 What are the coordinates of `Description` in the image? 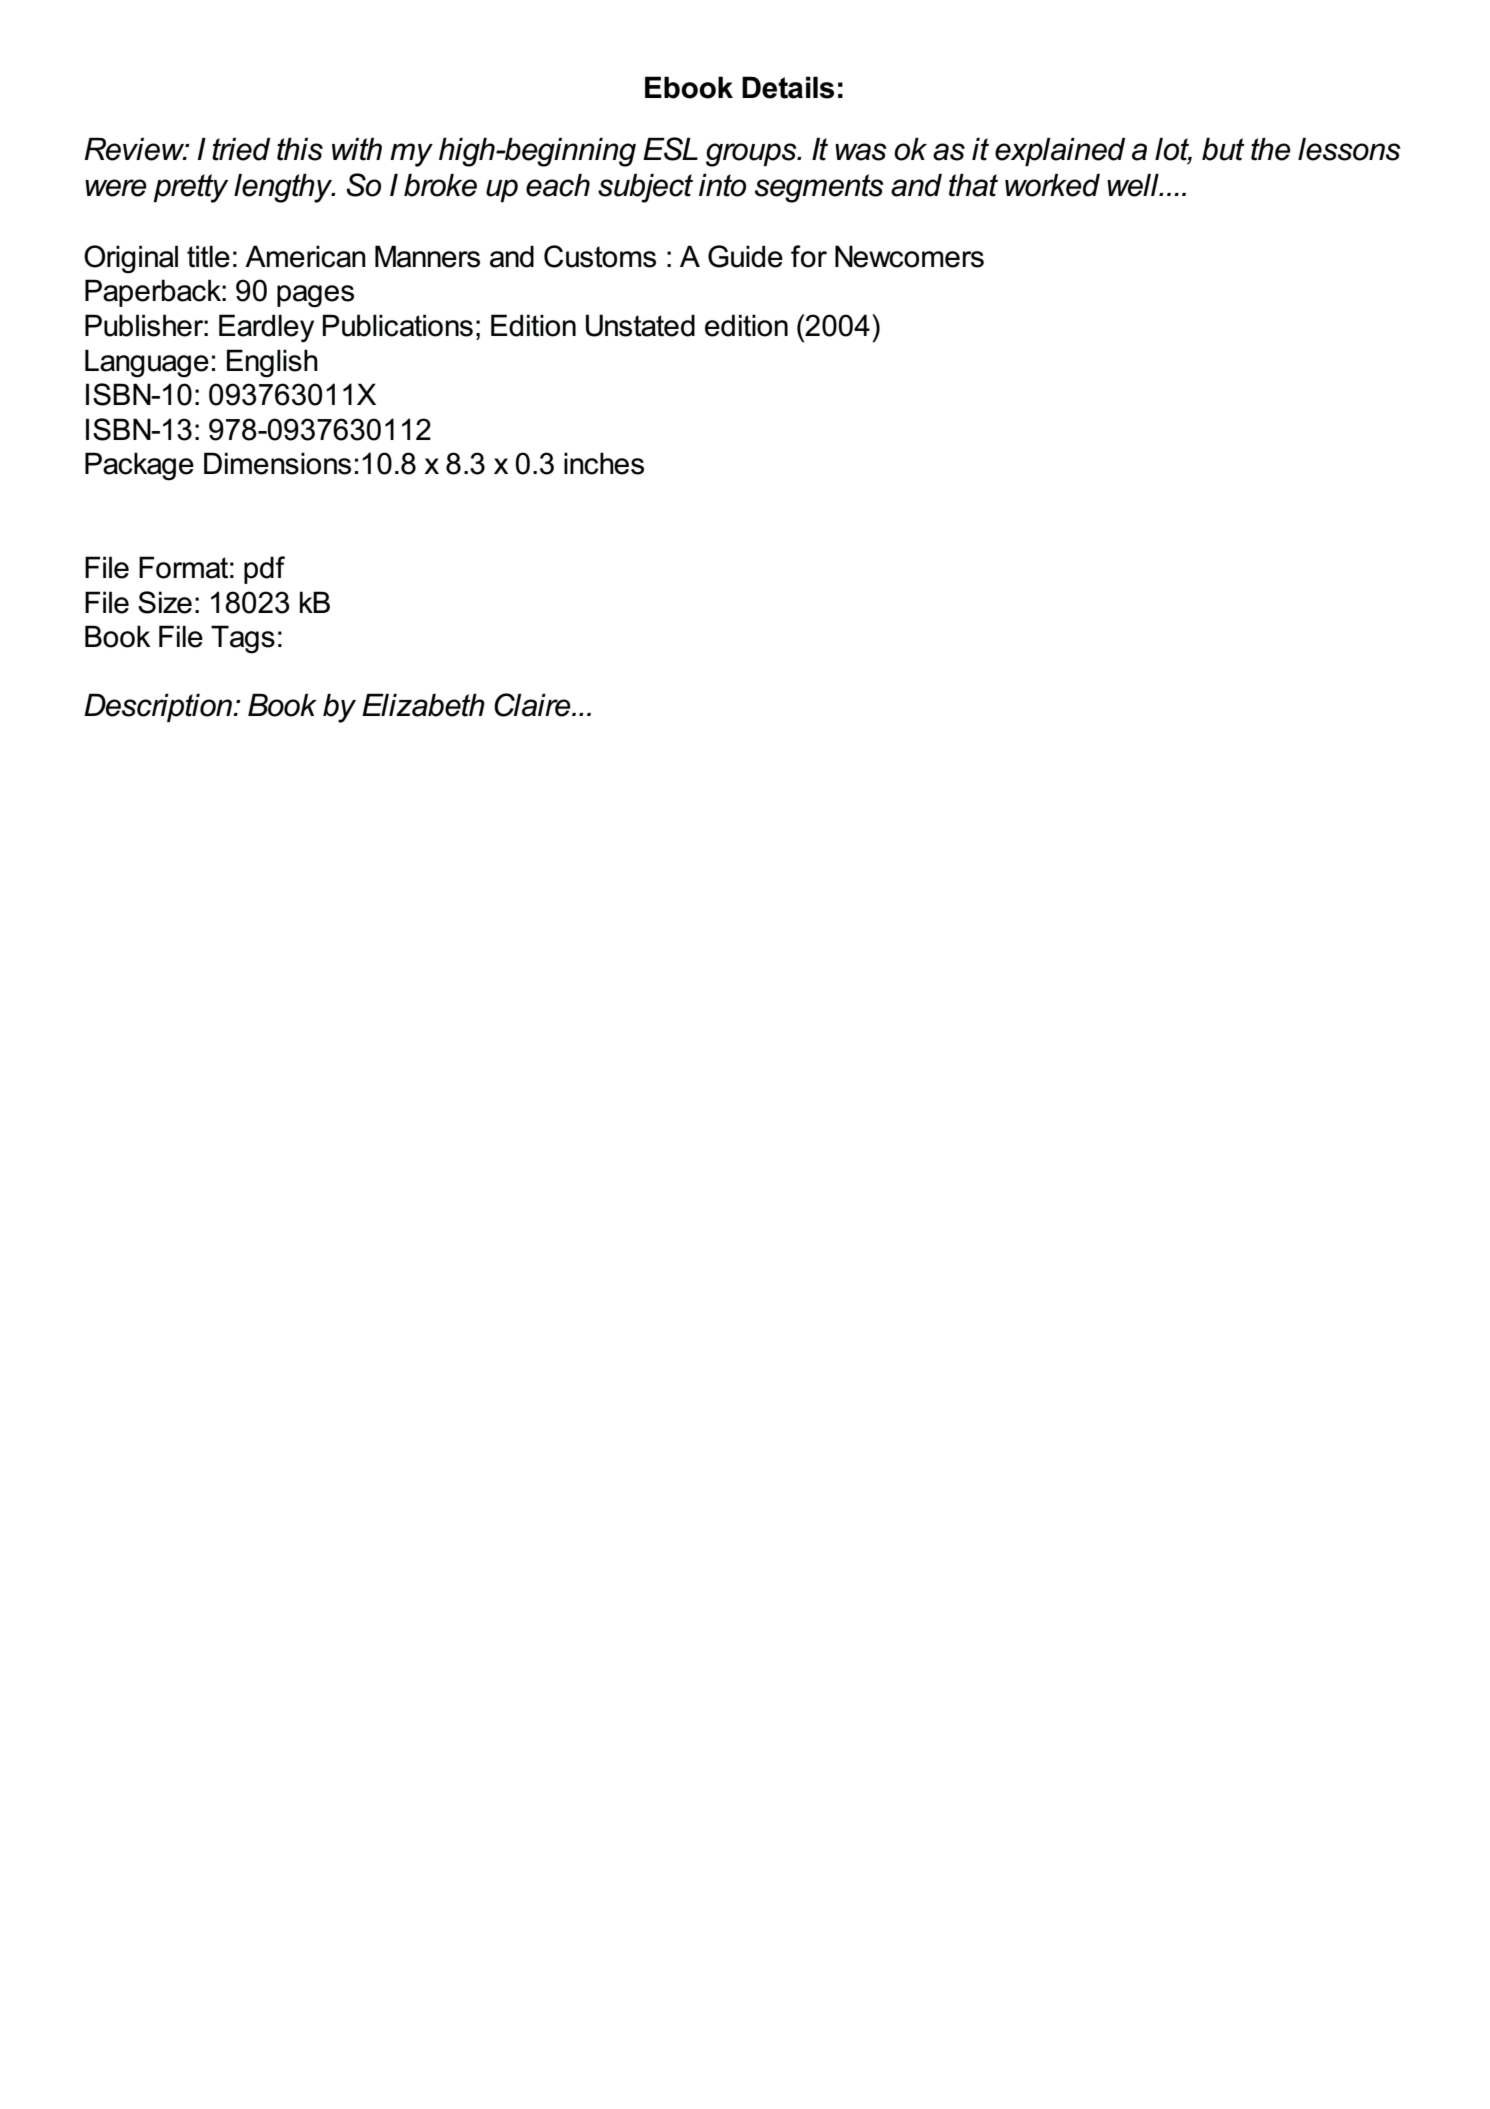 It's located at (159, 708).
